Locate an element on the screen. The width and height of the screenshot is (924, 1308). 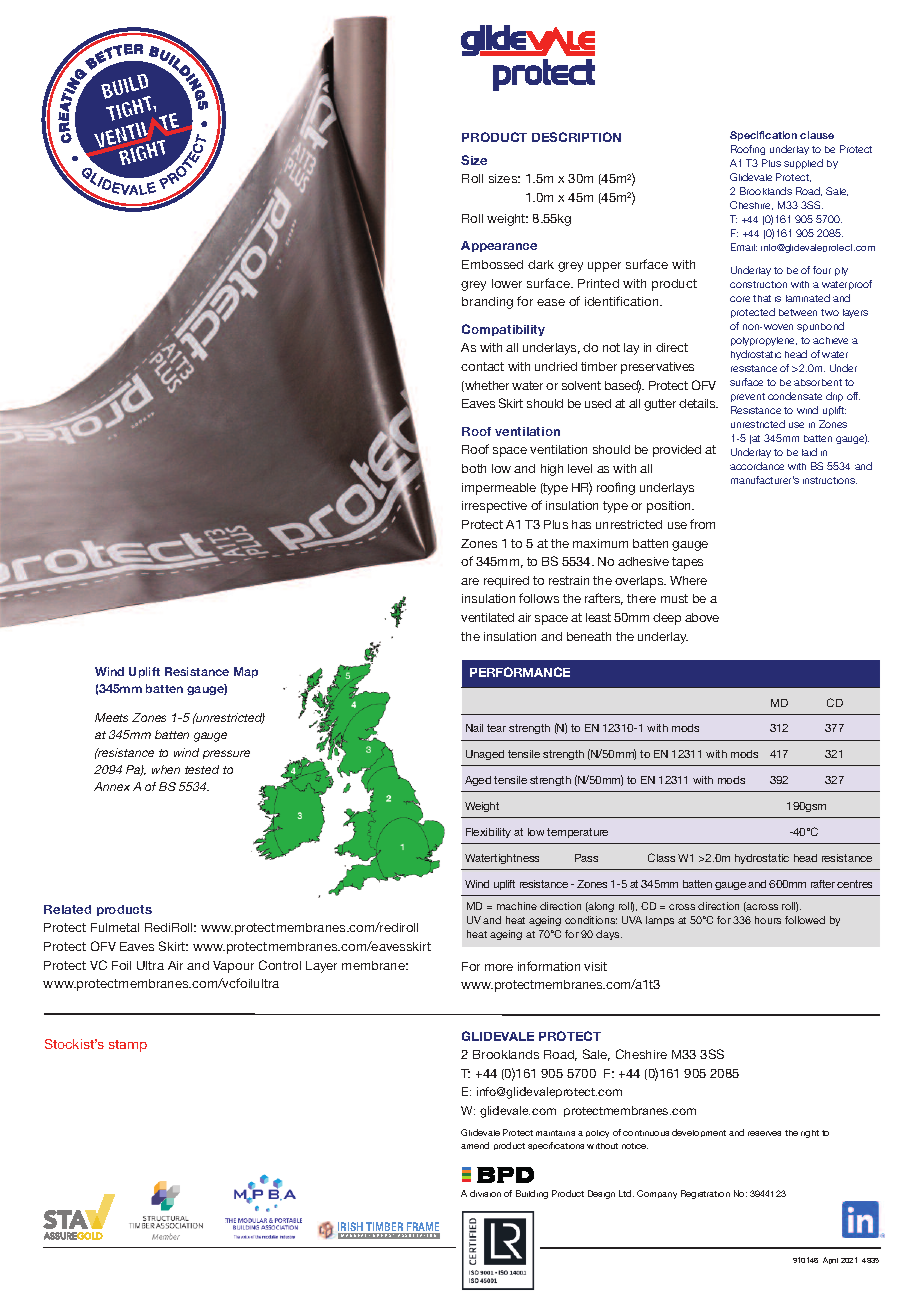
more is located at coordinates (499, 967).
